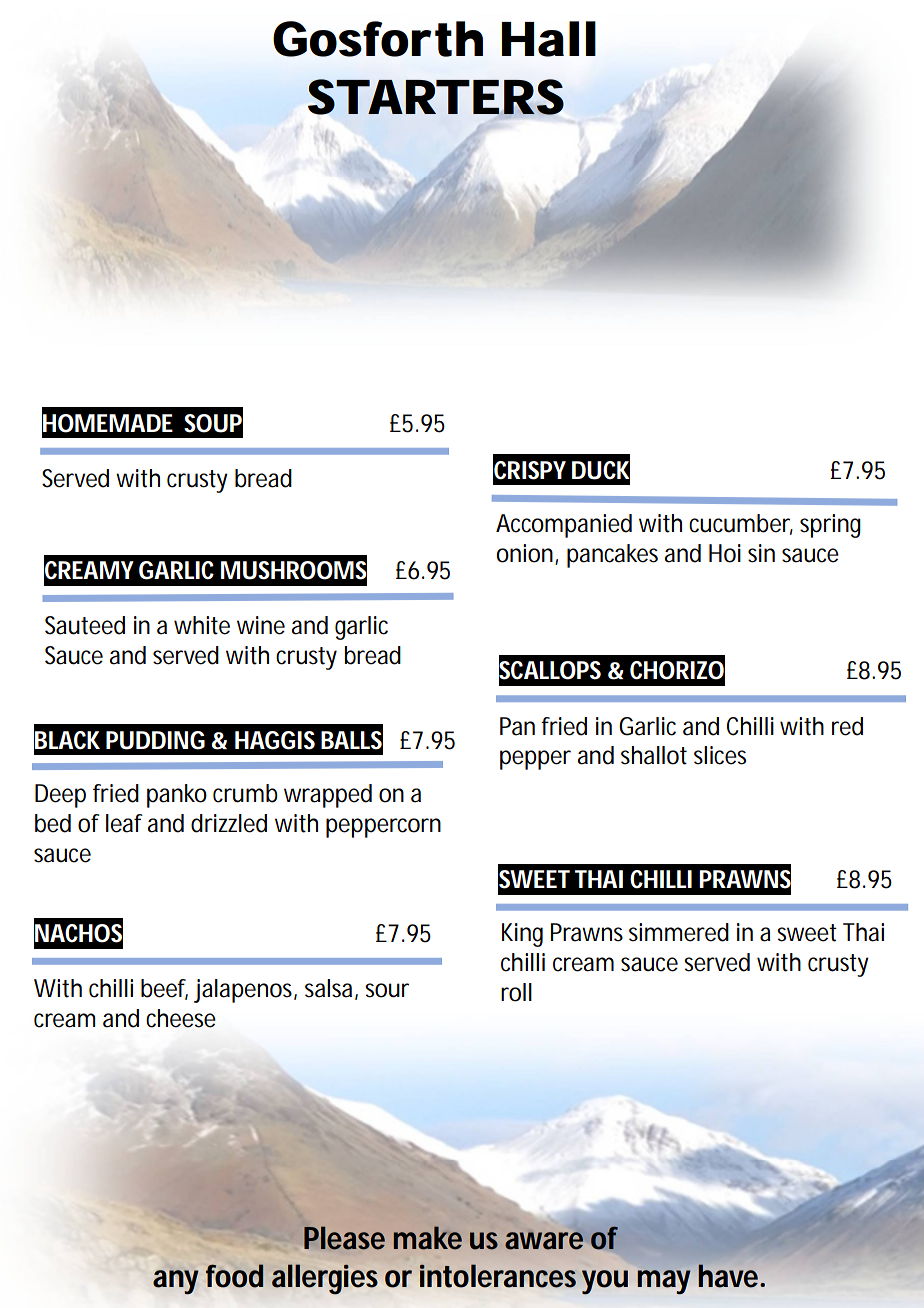 The image size is (924, 1308). I want to click on spring, so click(830, 526).
